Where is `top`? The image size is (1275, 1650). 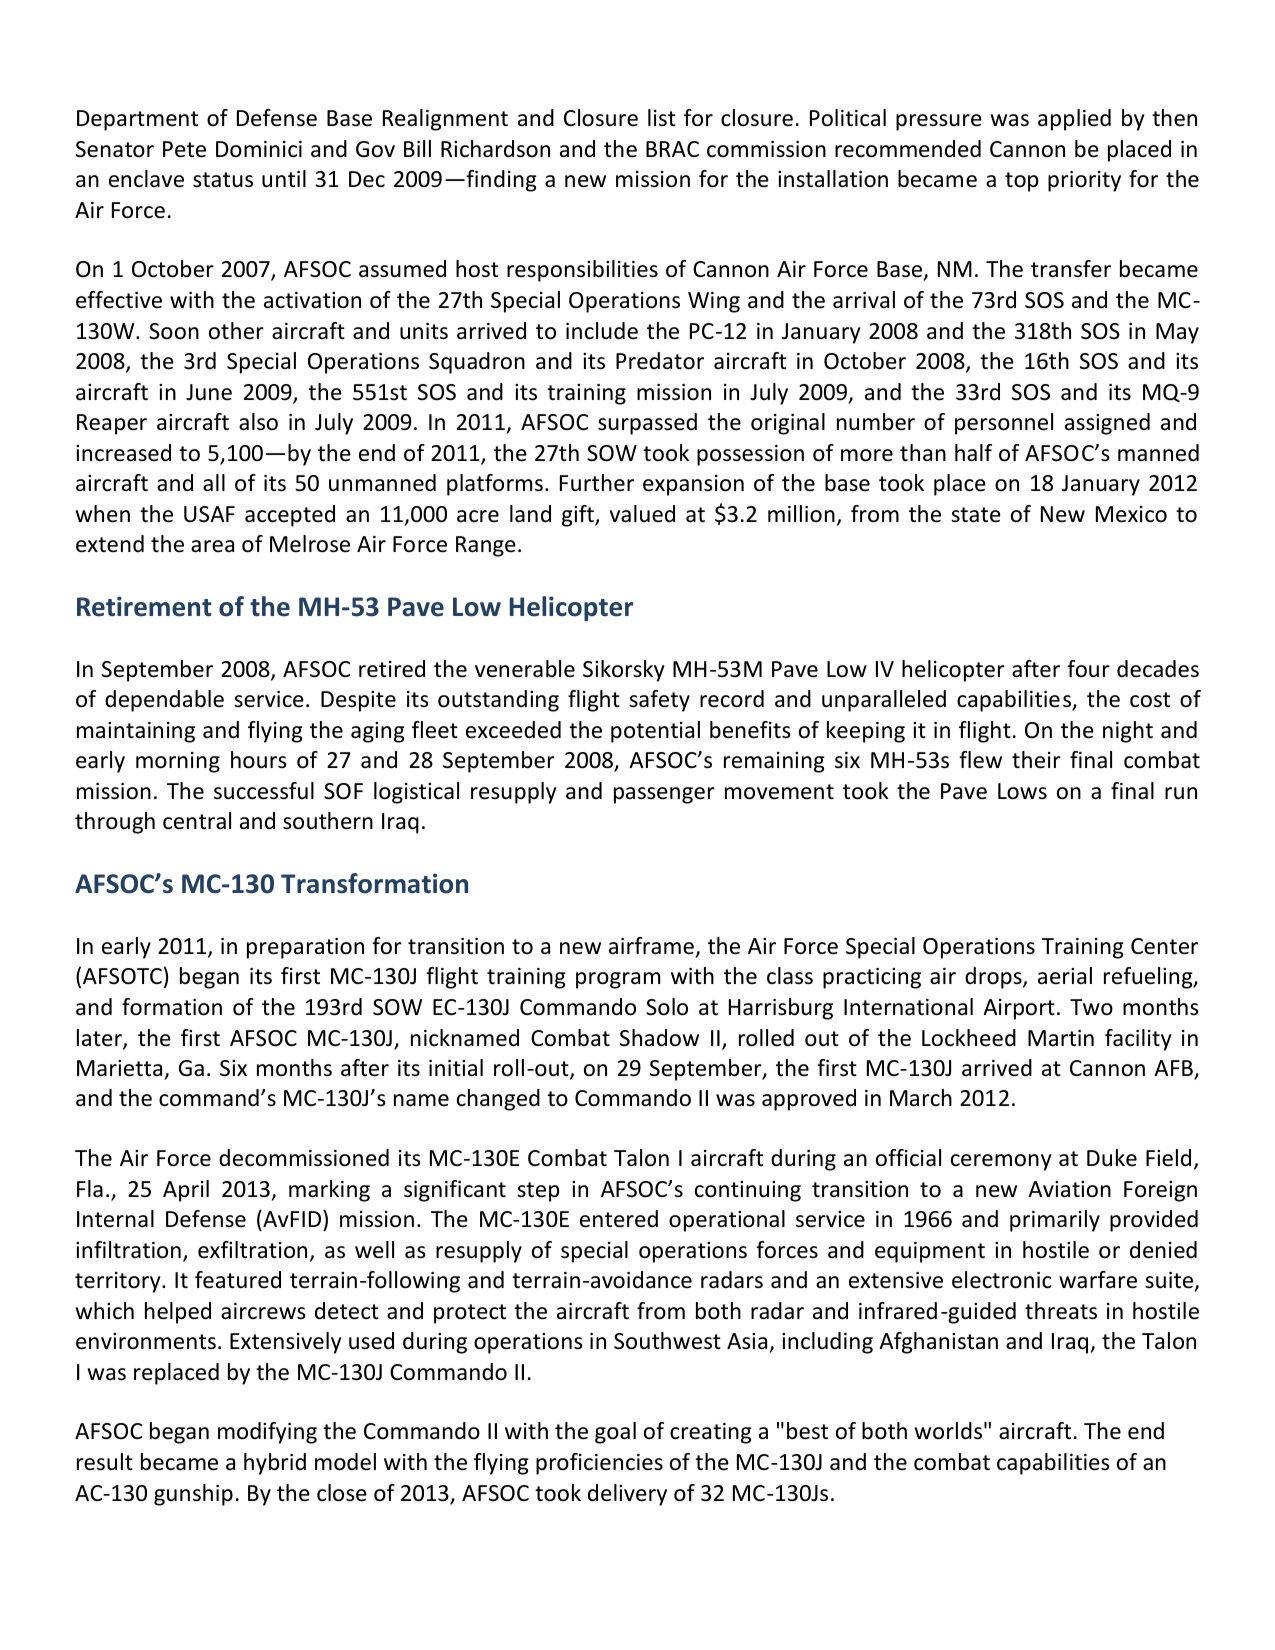
top is located at coordinates (1021, 182).
